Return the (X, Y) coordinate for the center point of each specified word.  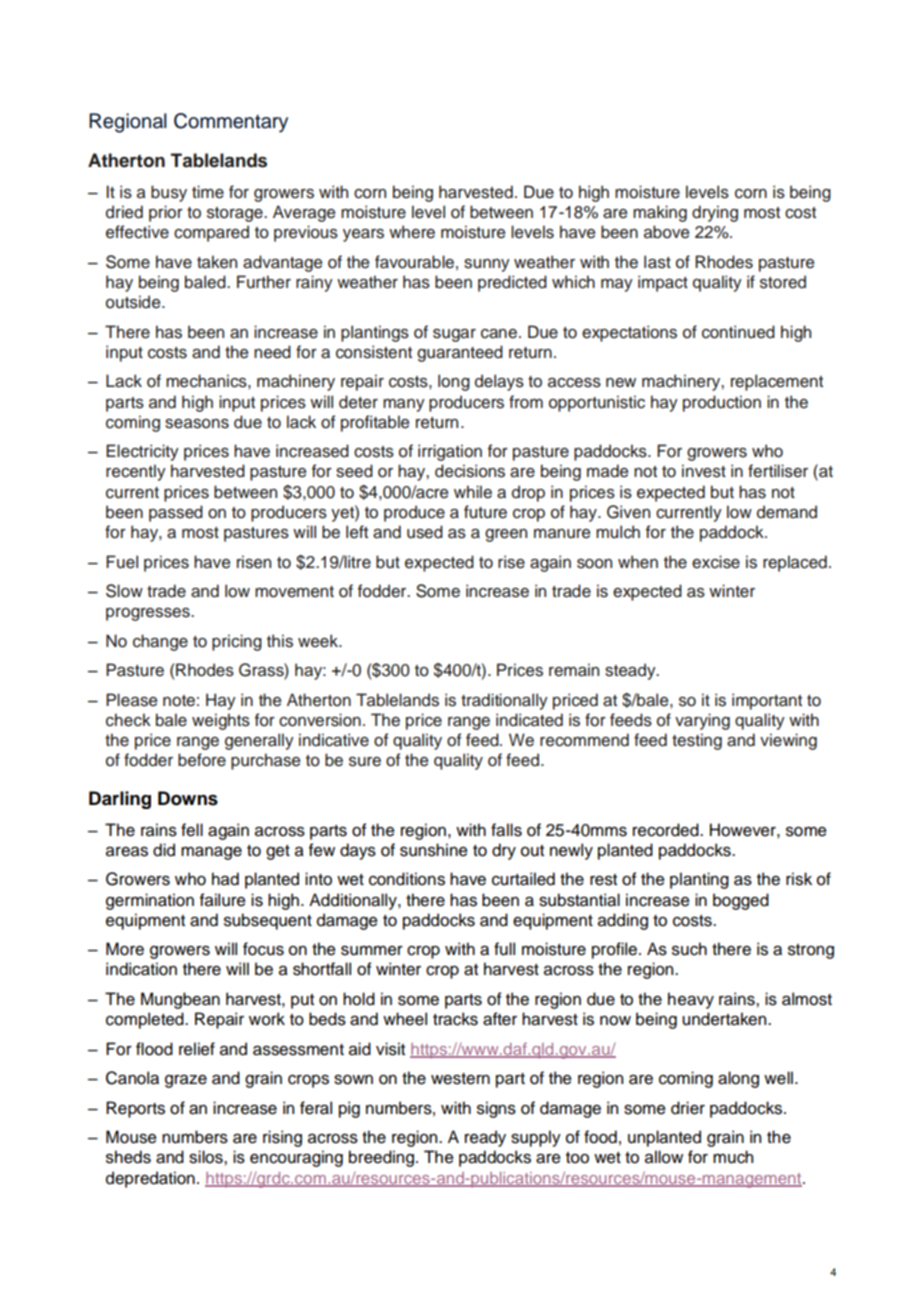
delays (499, 382)
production (722, 403)
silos (207, 1157)
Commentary (231, 123)
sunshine (434, 850)
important (767, 701)
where (412, 232)
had (225, 879)
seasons (197, 424)
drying (715, 213)
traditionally (504, 701)
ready (485, 1138)
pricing (237, 642)
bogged (741, 901)
